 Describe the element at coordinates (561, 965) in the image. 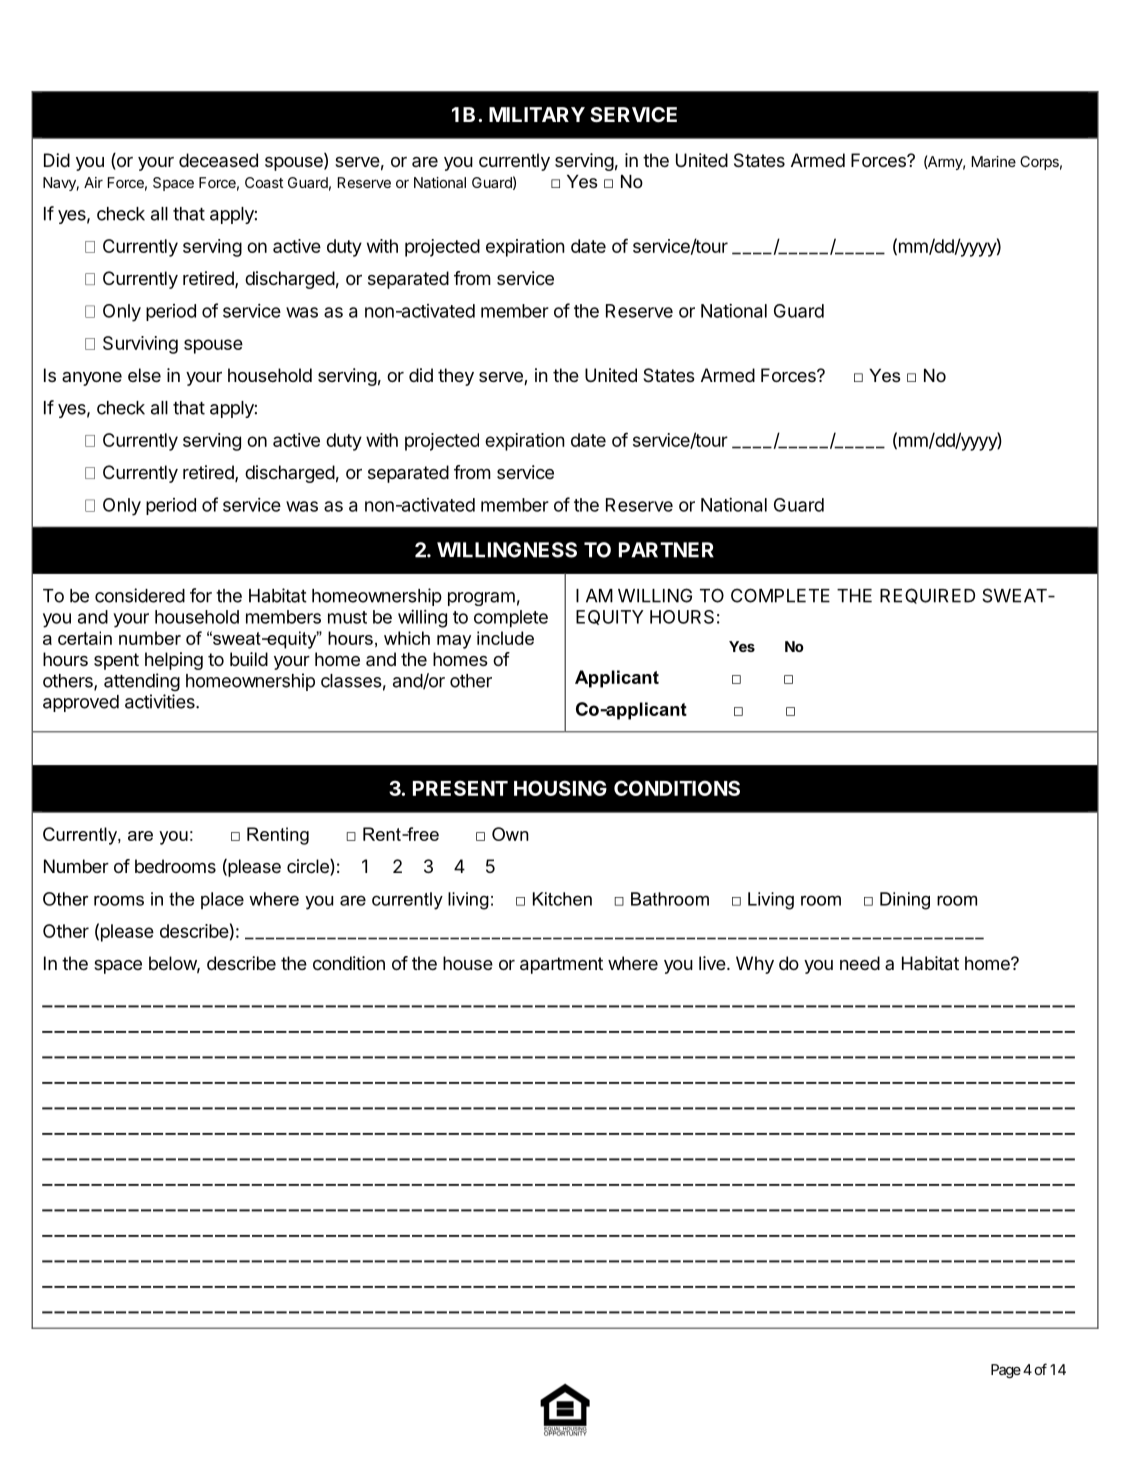

I see `apartment` at that location.
